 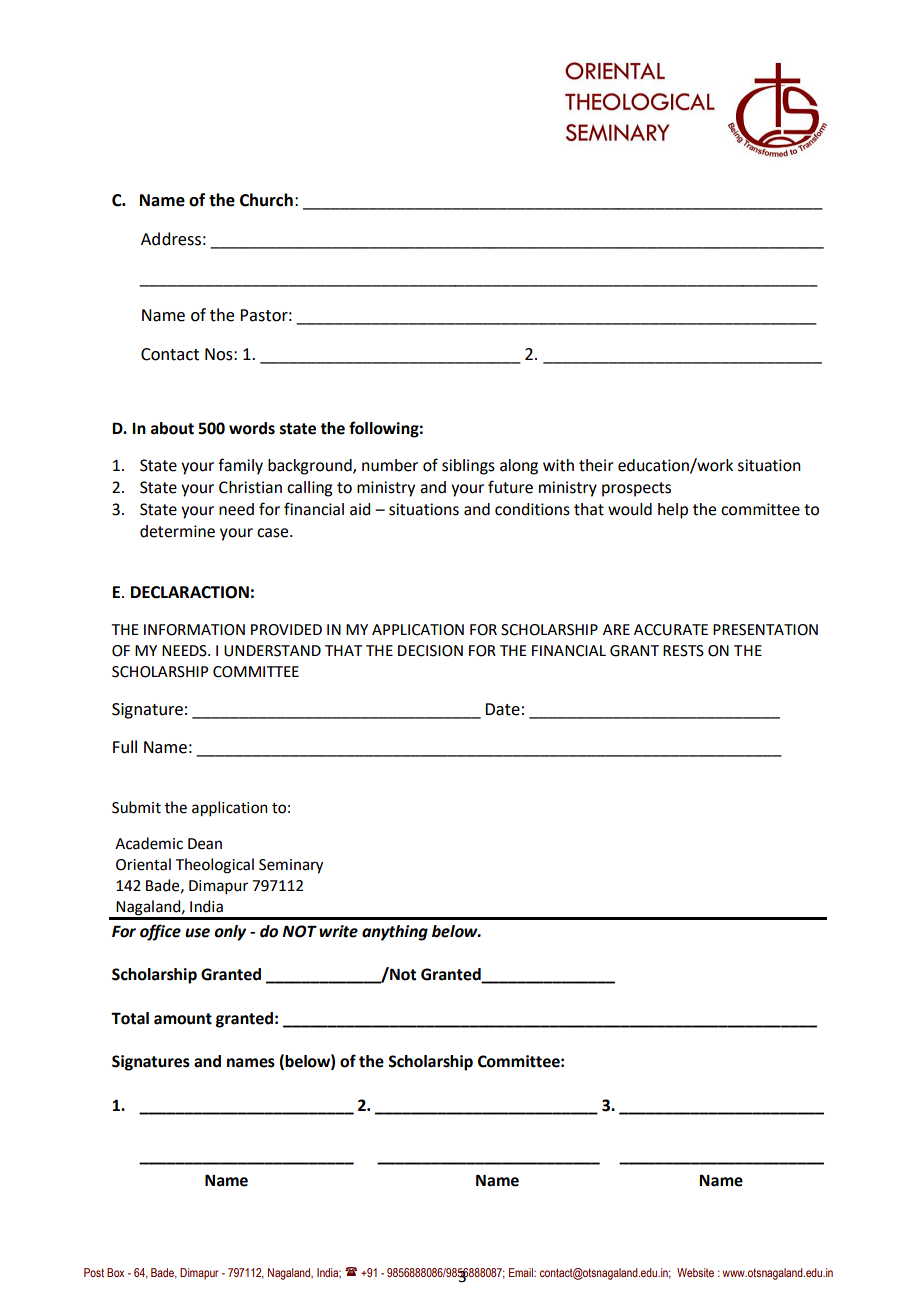 What do you see at coordinates (177, 531) in the page?
I see `determine` at bounding box center [177, 531].
